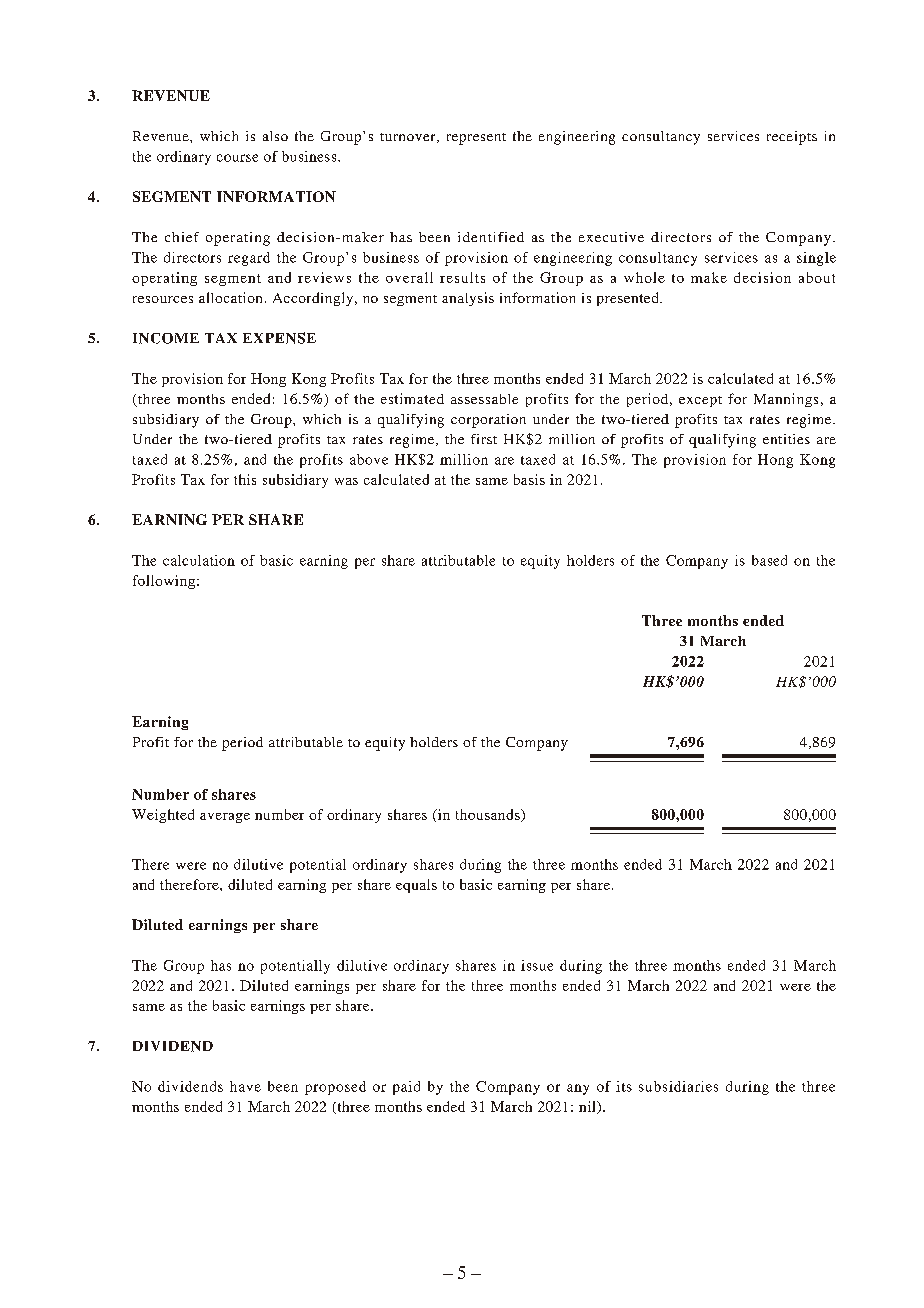  I want to click on course, so click(237, 158).
